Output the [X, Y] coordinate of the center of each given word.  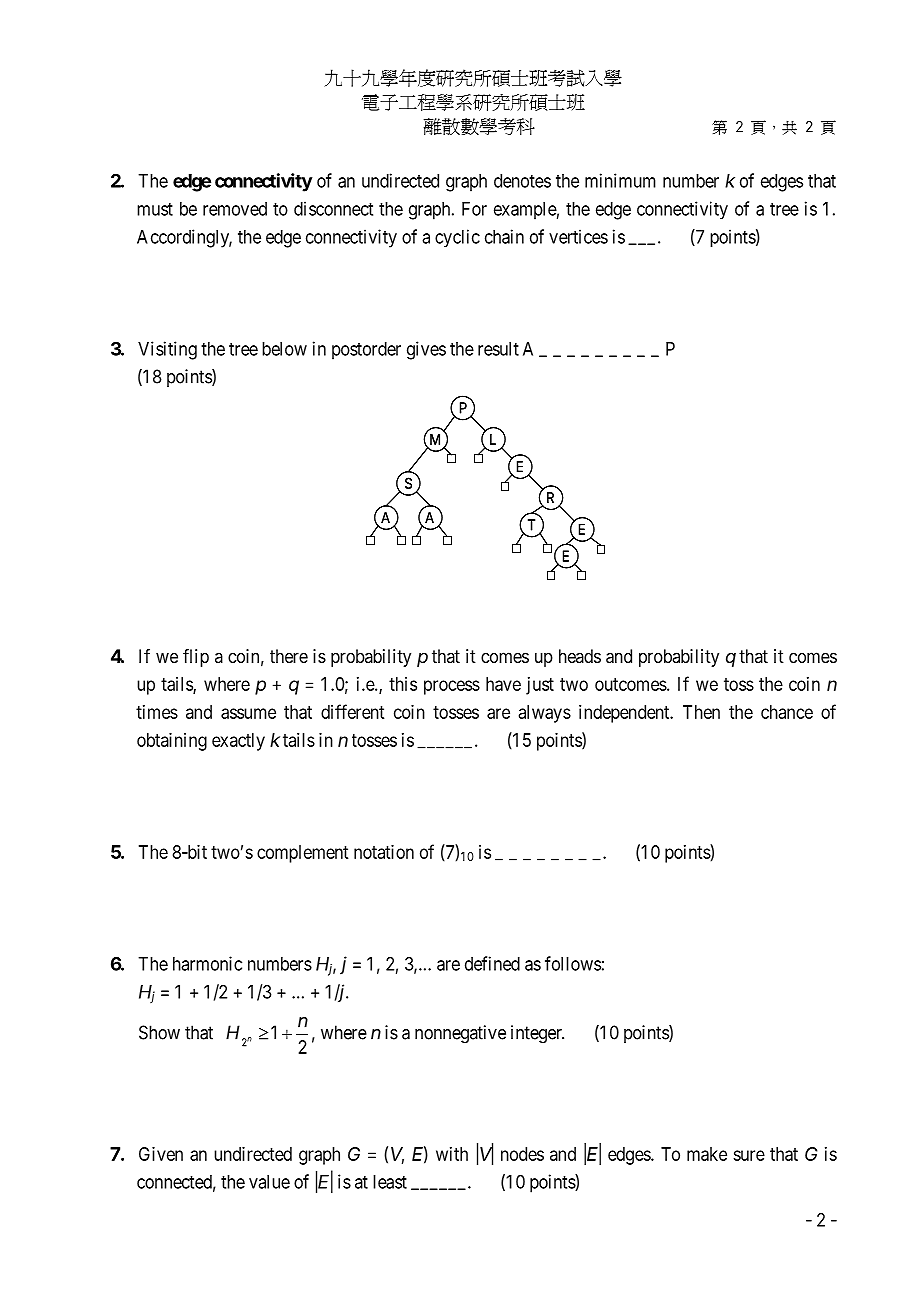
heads [580, 656]
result [498, 349]
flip [196, 658]
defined [492, 963]
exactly [238, 742]
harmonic [207, 963]
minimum [620, 180]
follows [573, 963]
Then [701, 712]
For [474, 209]
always [545, 714]
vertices [578, 236]
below [284, 349]
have [503, 684]
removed [235, 209]
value [269, 1182]
